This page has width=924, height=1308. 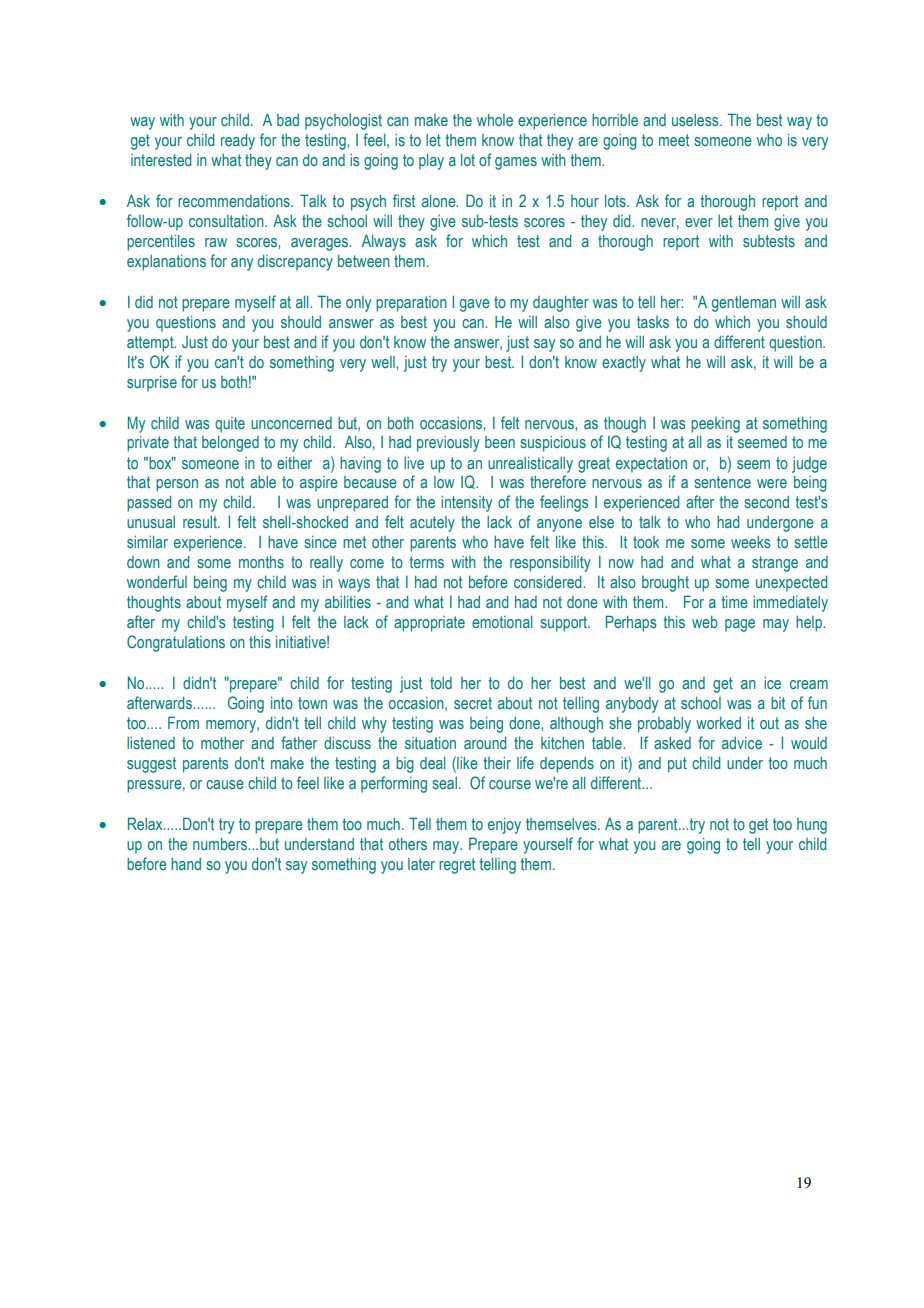 What do you see at coordinates (238, 142) in the page?
I see `ready` at bounding box center [238, 142].
